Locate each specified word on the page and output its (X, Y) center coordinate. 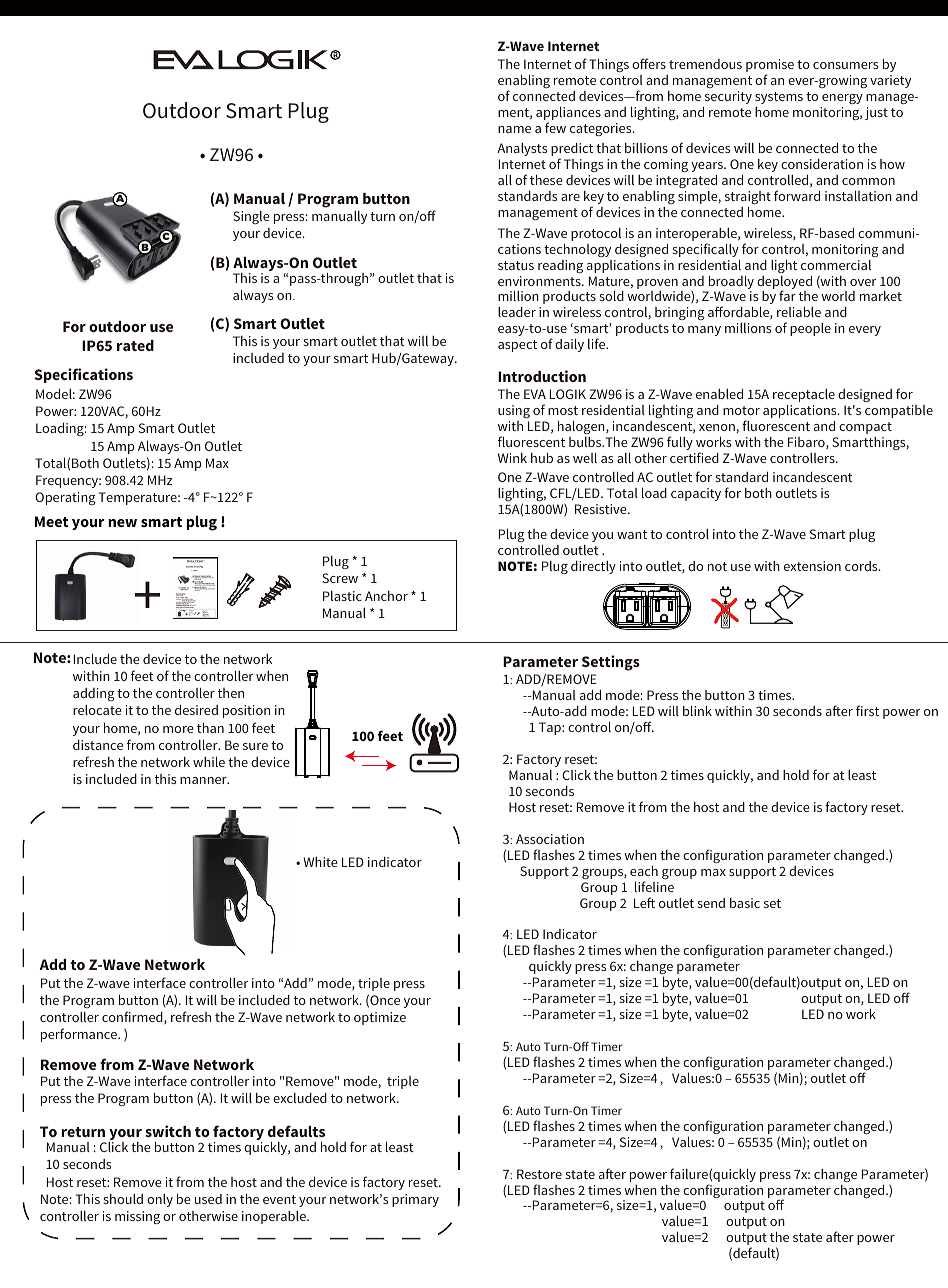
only (160, 1200)
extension (812, 566)
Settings (611, 663)
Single (251, 217)
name (514, 129)
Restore (539, 1174)
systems (779, 98)
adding (94, 694)
